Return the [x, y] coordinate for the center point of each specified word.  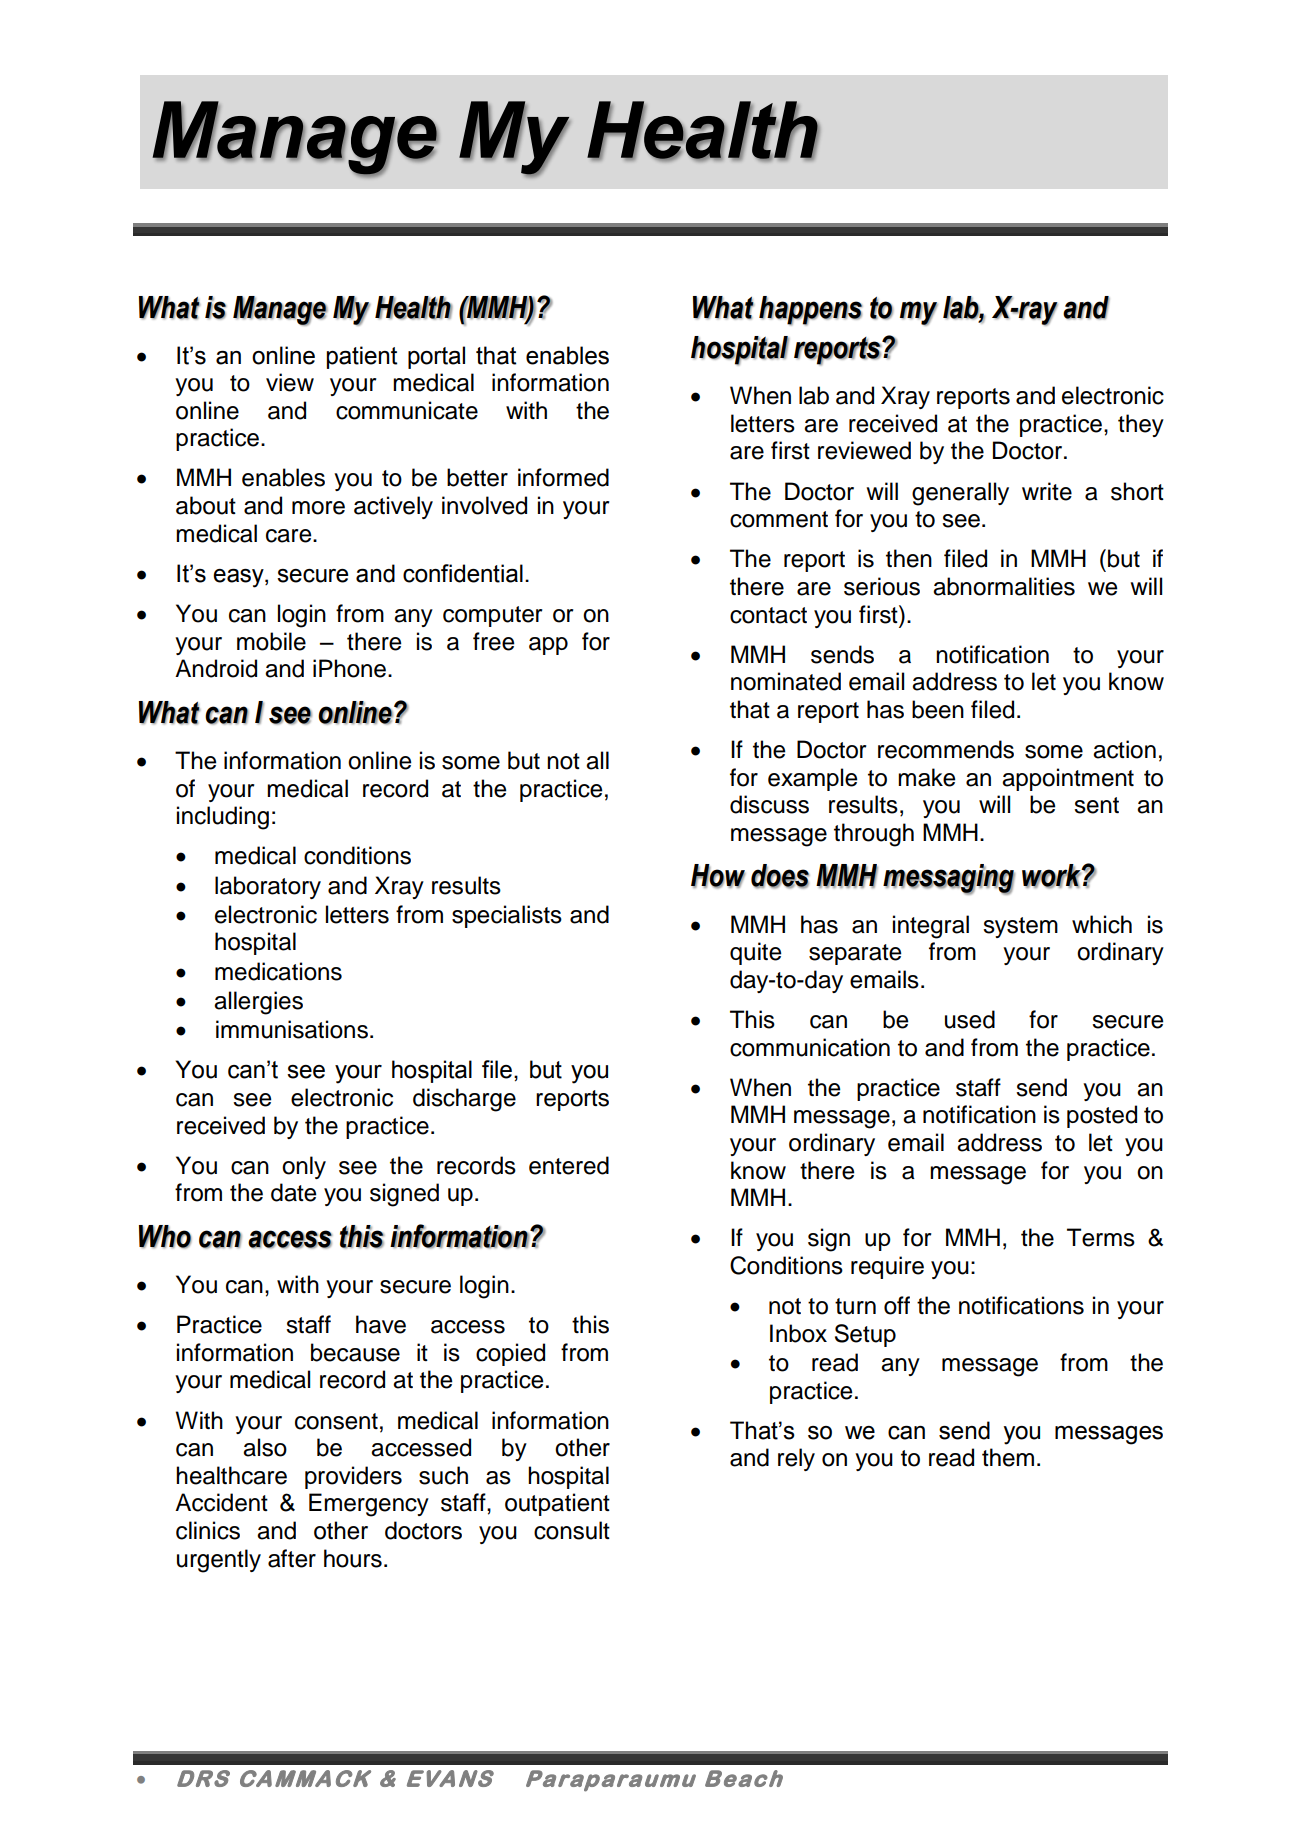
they [1141, 425]
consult [572, 1530]
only [304, 1167]
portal [436, 357]
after [292, 1558]
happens [811, 311]
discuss [769, 804]
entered [569, 1165]
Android [216, 668]
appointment [1068, 779]
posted [1102, 1116]
